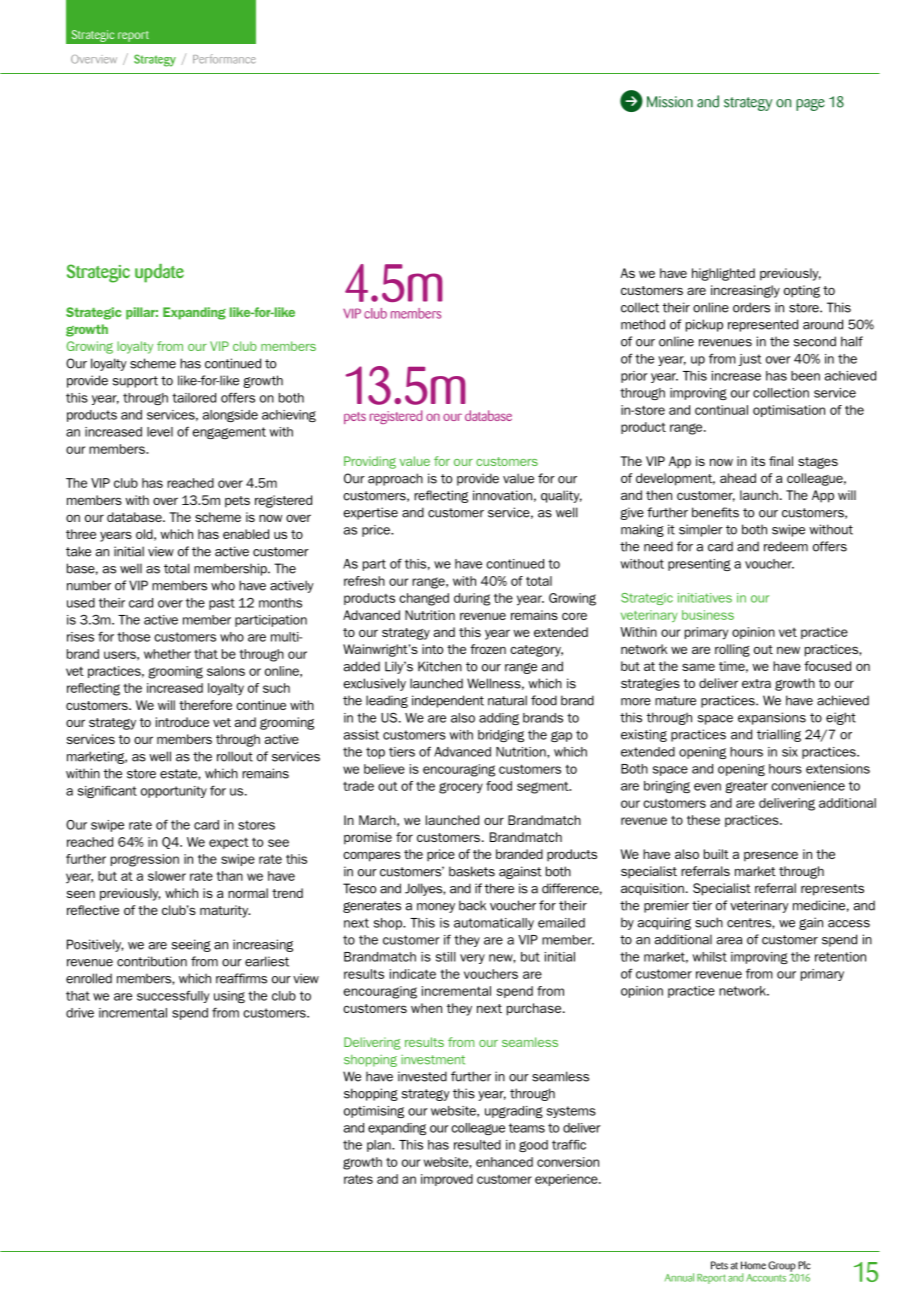 Image resolution: width=924 pixels, height=1308 pixels. I want to click on Mission, so click(670, 102).
